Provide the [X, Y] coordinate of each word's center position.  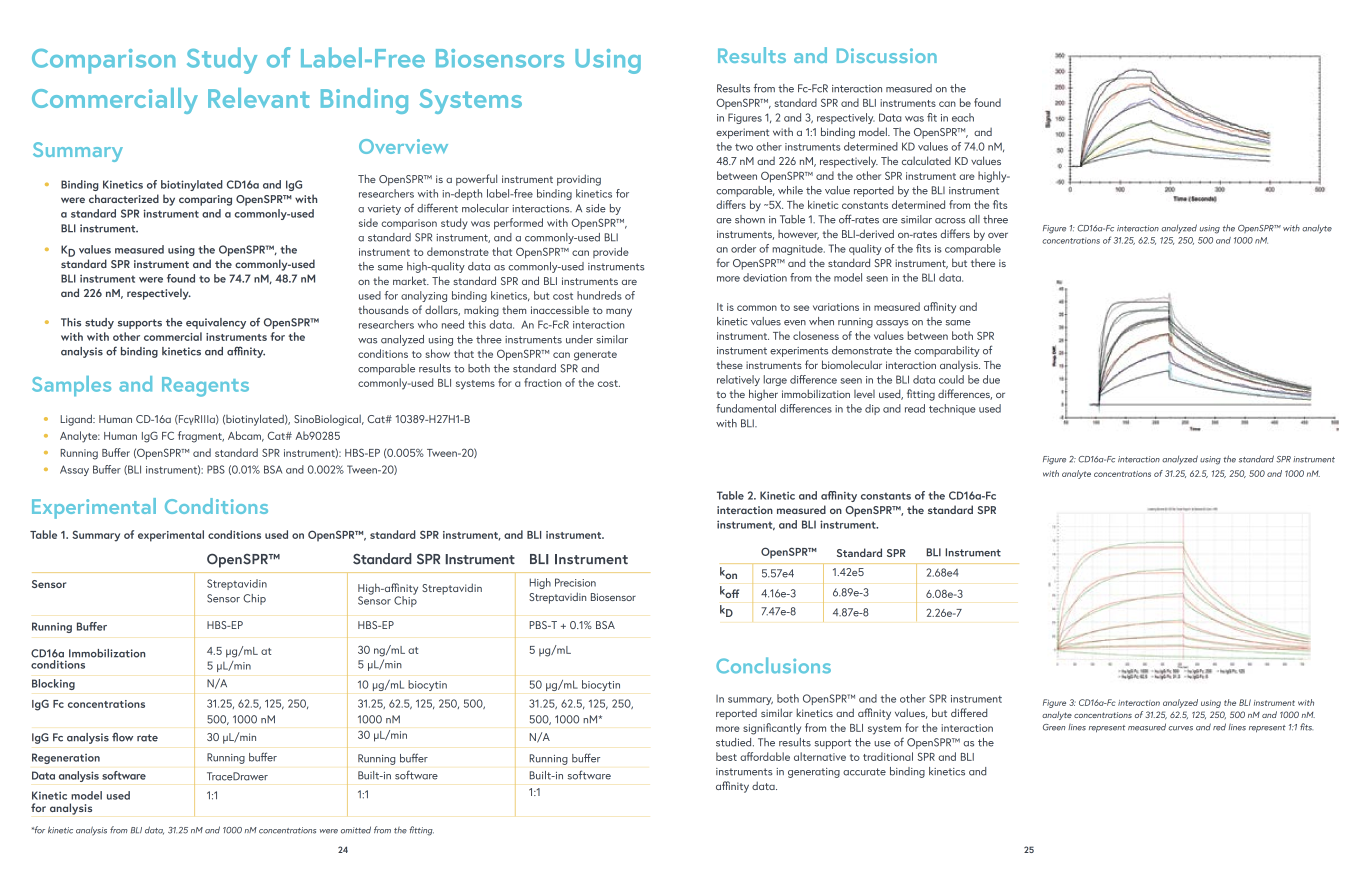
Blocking [53, 684]
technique [952, 409]
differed [969, 712]
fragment [201, 437]
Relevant [258, 98]
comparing [205, 200]
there [983, 263]
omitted [356, 830]
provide [611, 252]
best [726, 756]
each [963, 117]
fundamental [746, 408]
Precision [575, 582]
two [744, 147]
